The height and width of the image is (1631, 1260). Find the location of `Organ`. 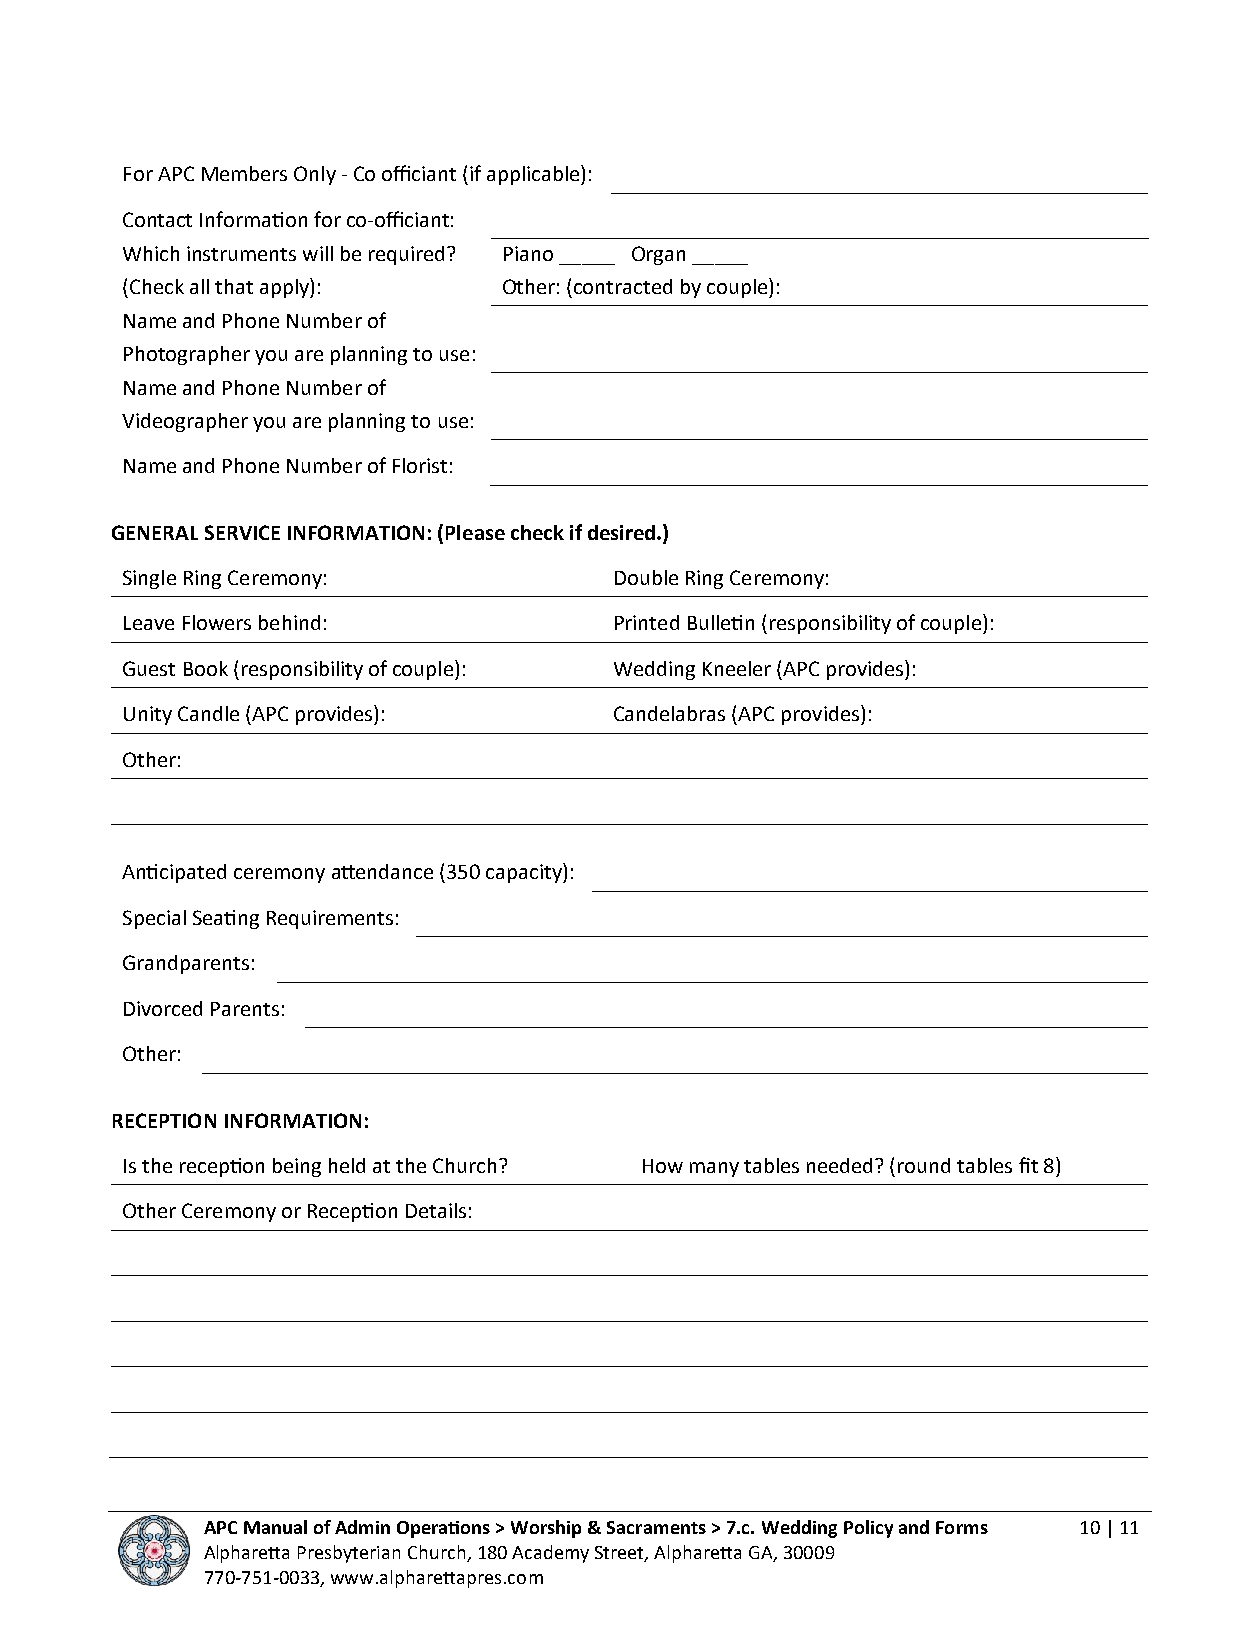

Organ is located at coordinates (658, 255).
